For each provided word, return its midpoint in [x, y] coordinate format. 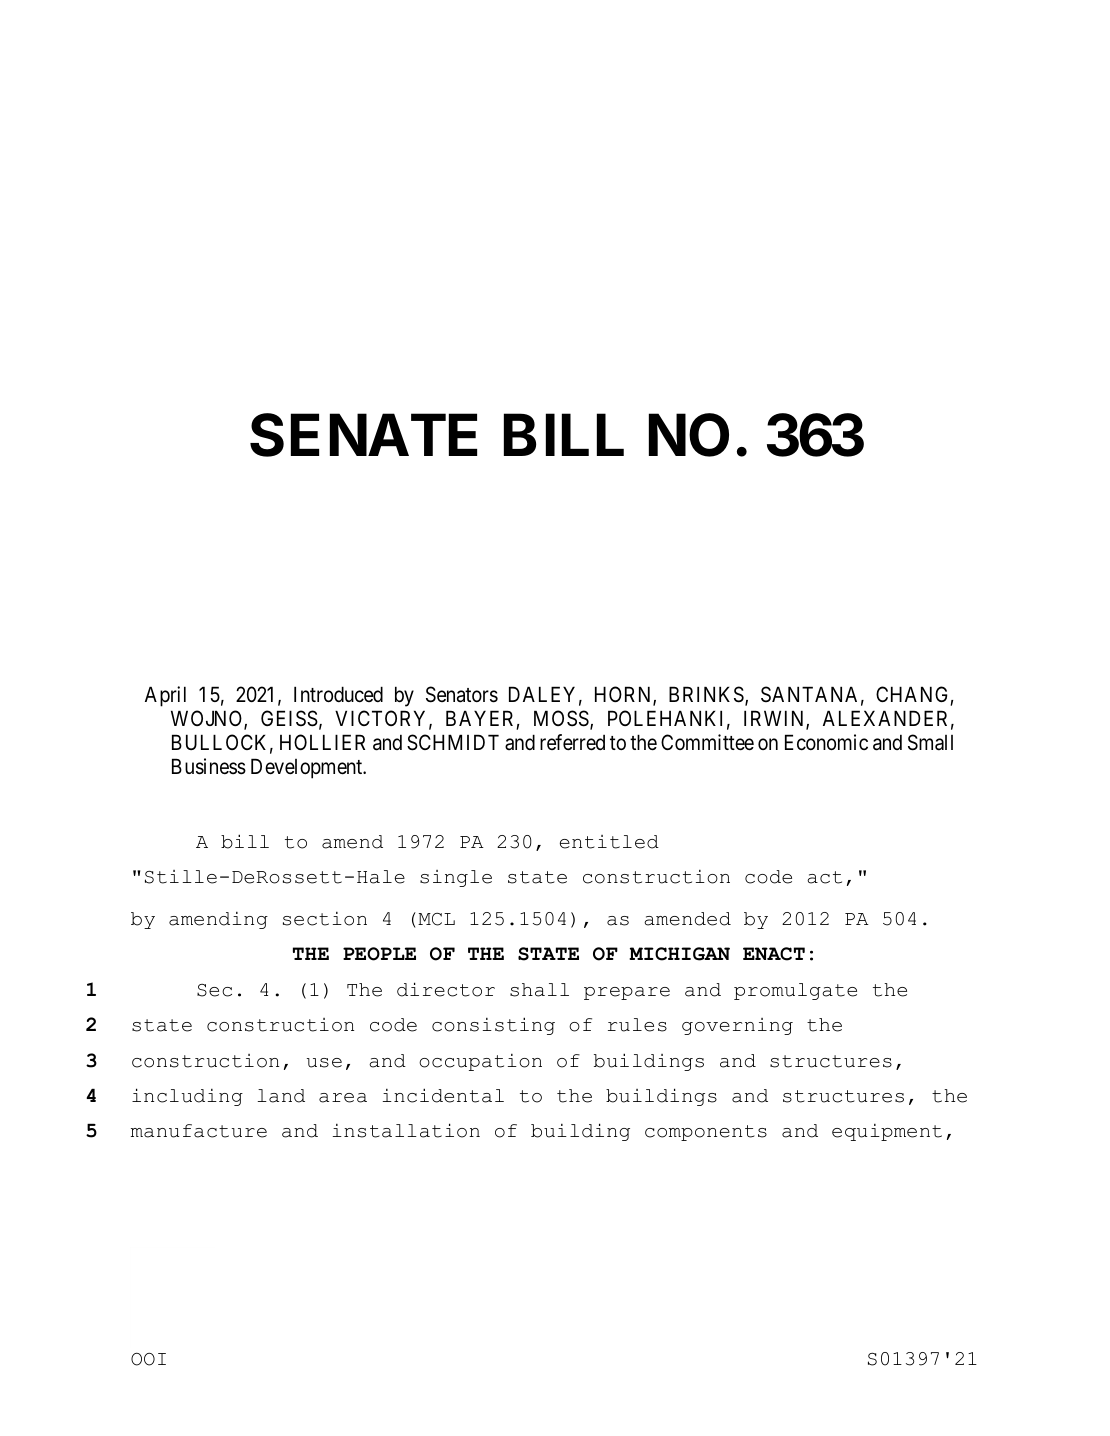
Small [930, 742]
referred [572, 742]
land [281, 1096]
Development [308, 768]
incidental [443, 1095]
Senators [462, 694]
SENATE [363, 435]
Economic [826, 742]
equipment [887, 1132]
